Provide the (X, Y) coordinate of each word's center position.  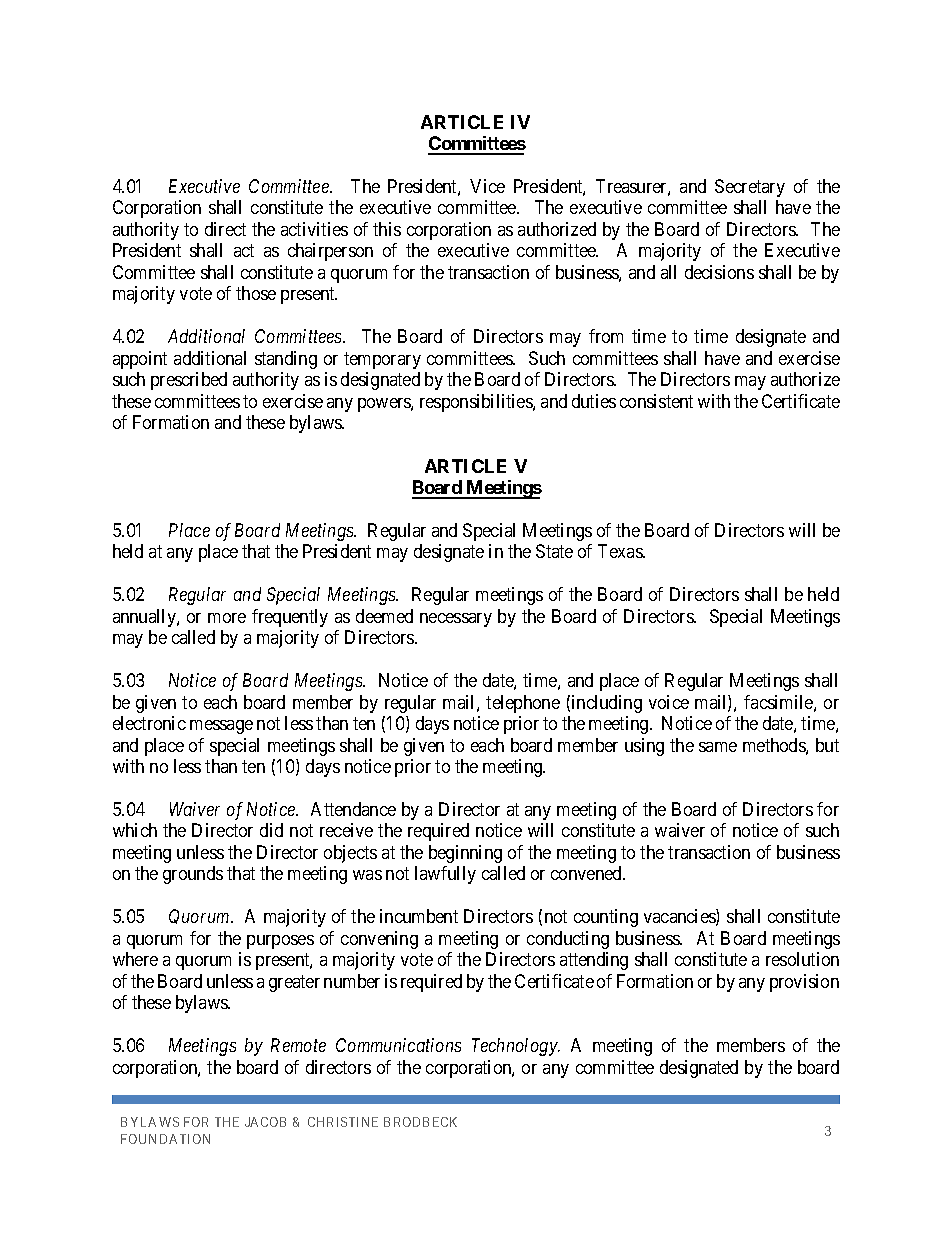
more (227, 618)
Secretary (750, 188)
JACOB (265, 1122)
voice (669, 702)
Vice (487, 186)
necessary (456, 620)
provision (804, 983)
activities (314, 229)
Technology (515, 1047)
